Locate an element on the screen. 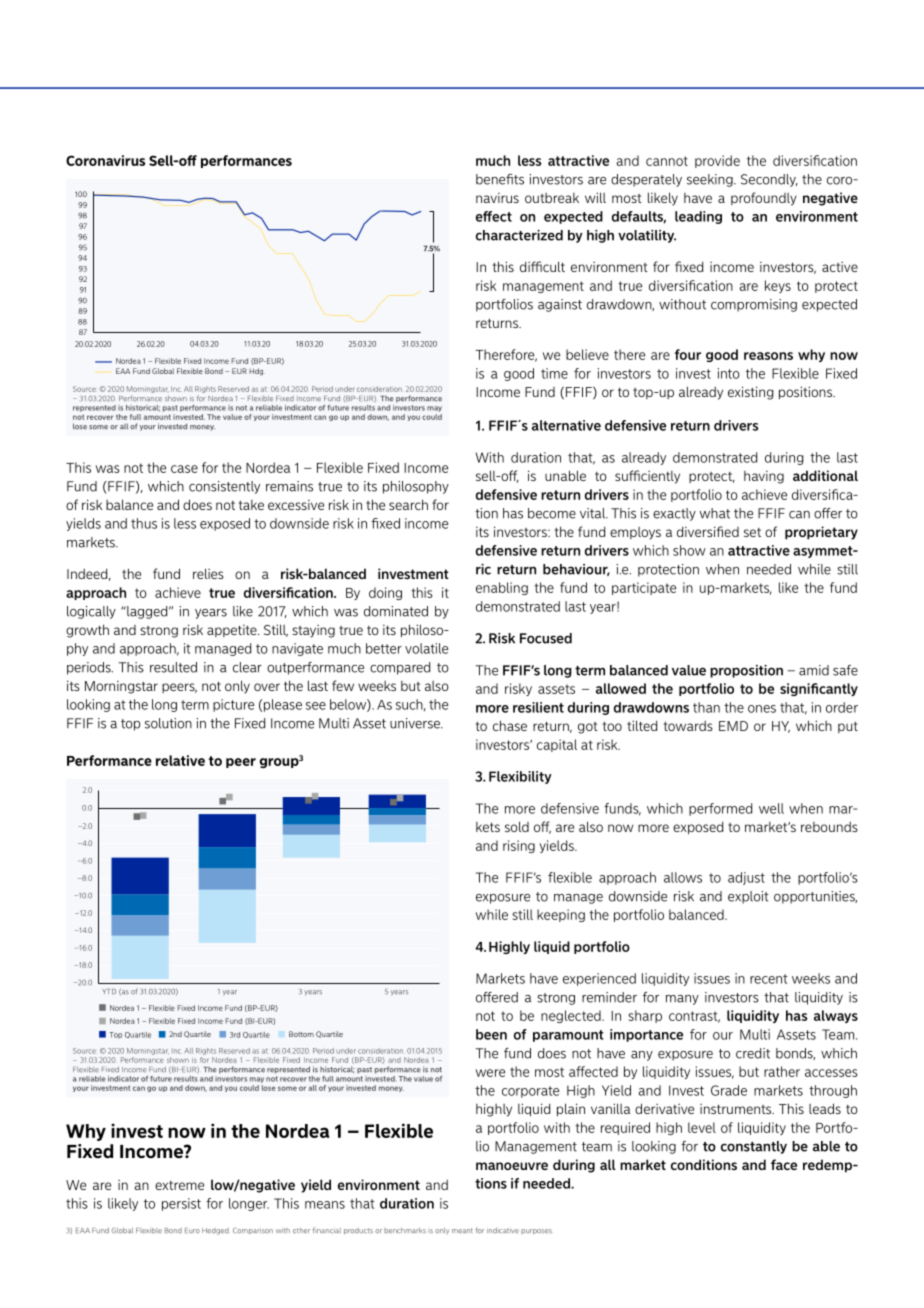 The height and width of the screenshot is (1308, 924). resulted is located at coordinates (173, 667).
